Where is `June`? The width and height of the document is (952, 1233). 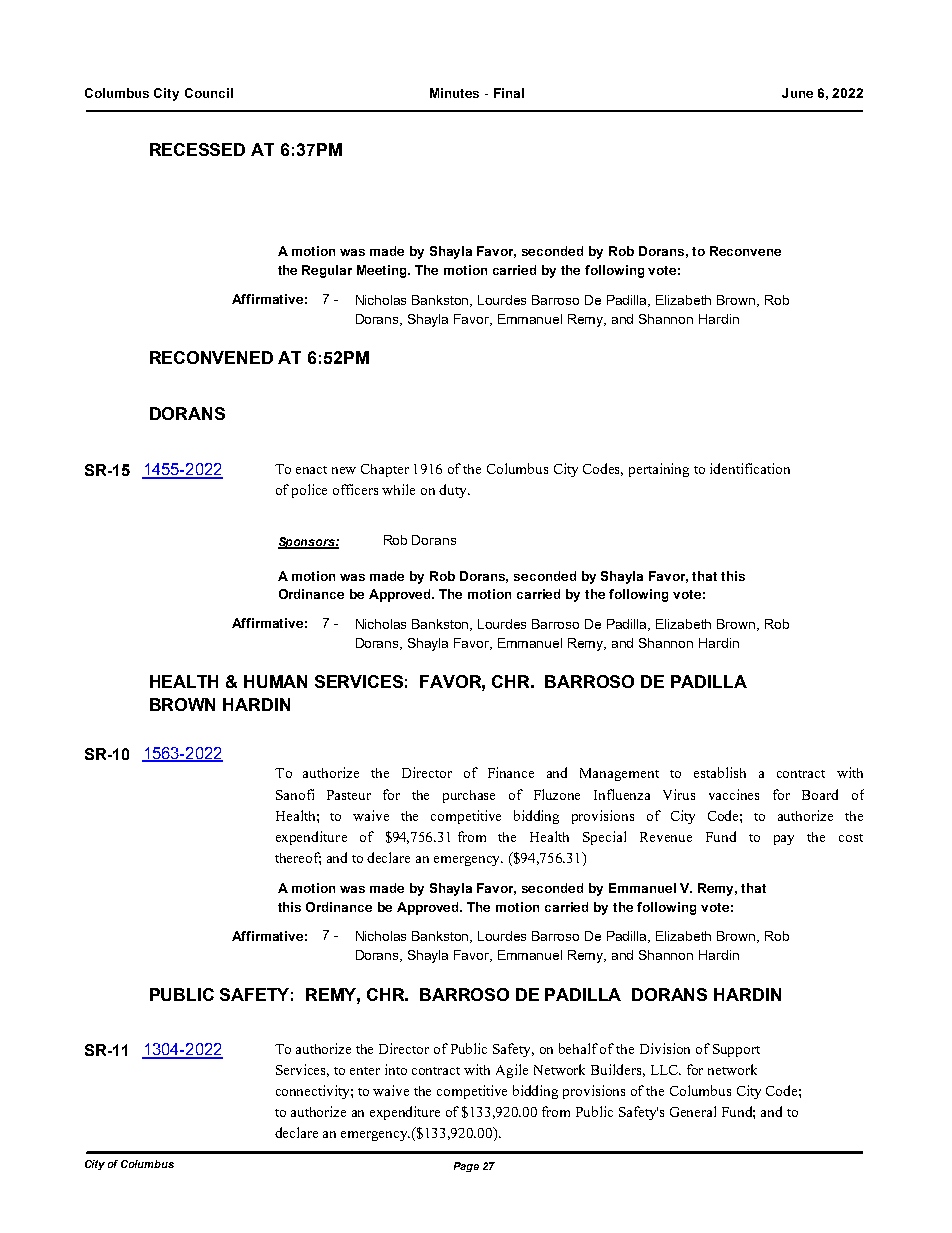
June is located at coordinates (797, 93).
